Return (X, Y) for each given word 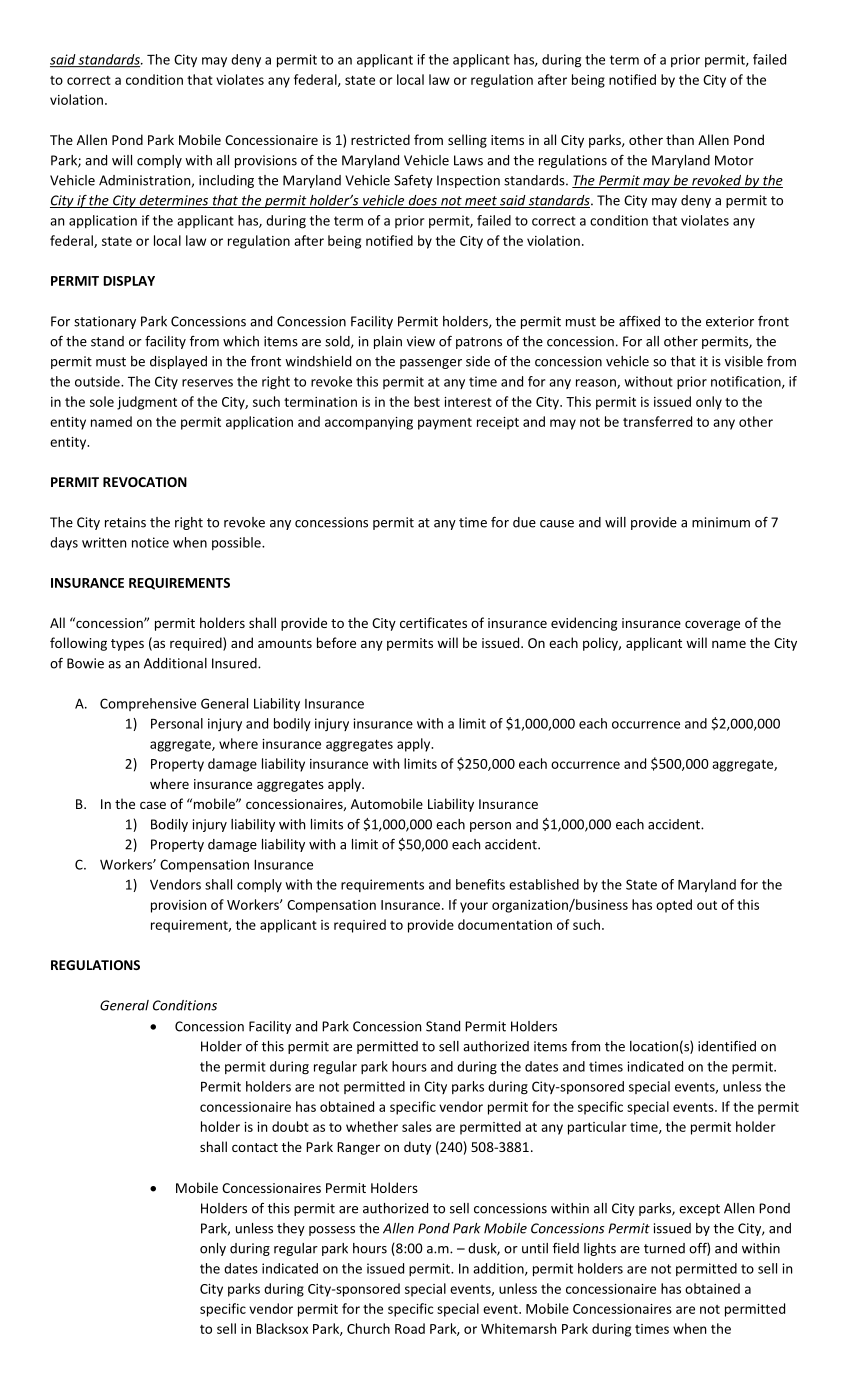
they (291, 1229)
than (680, 139)
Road (410, 1328)
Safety (413, 181)
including (226, 181)
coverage (712, 625)
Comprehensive (148, 704)
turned (664, 1248)
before (336, 642)
